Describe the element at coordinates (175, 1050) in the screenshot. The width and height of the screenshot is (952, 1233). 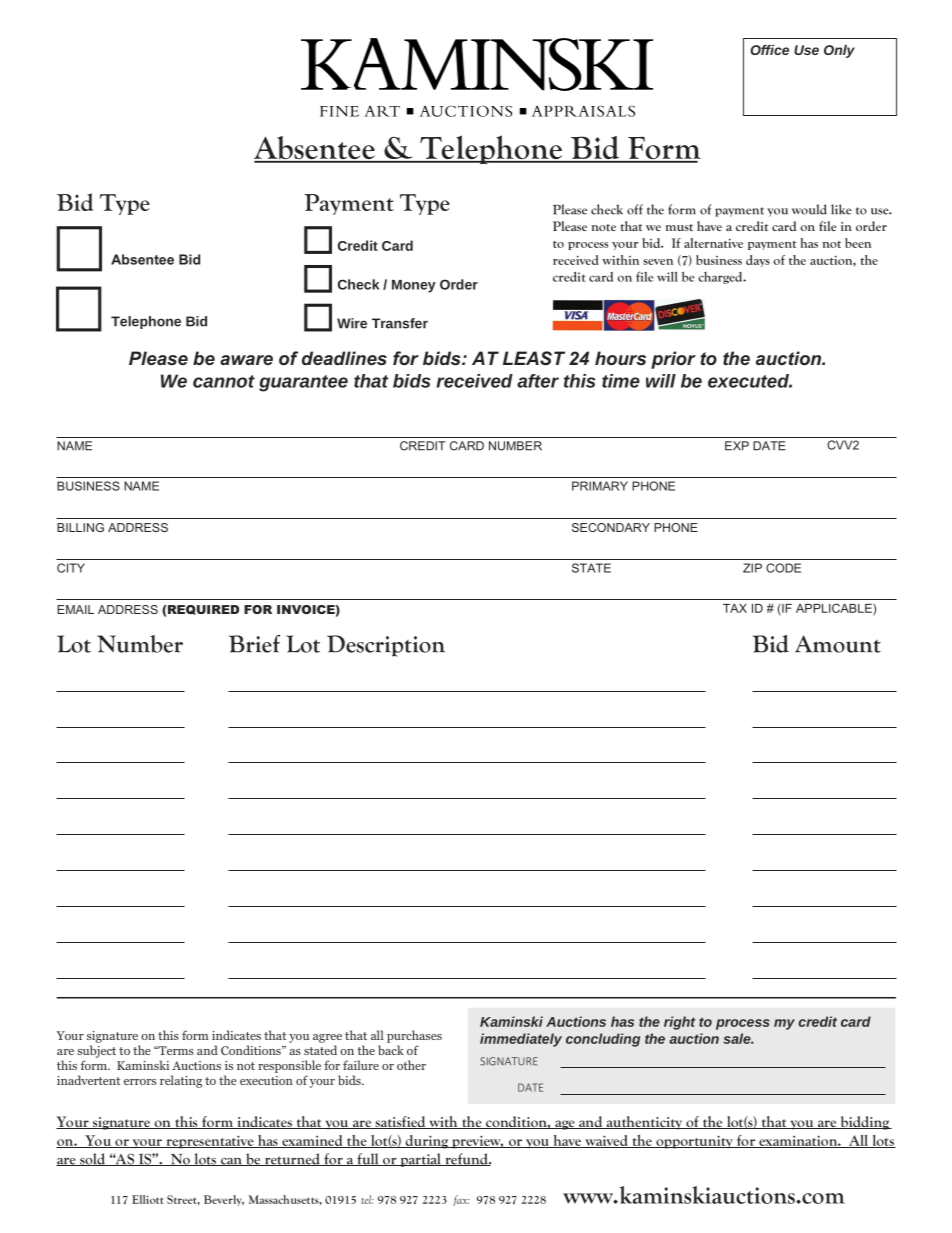
I see `Terms` at that location.
